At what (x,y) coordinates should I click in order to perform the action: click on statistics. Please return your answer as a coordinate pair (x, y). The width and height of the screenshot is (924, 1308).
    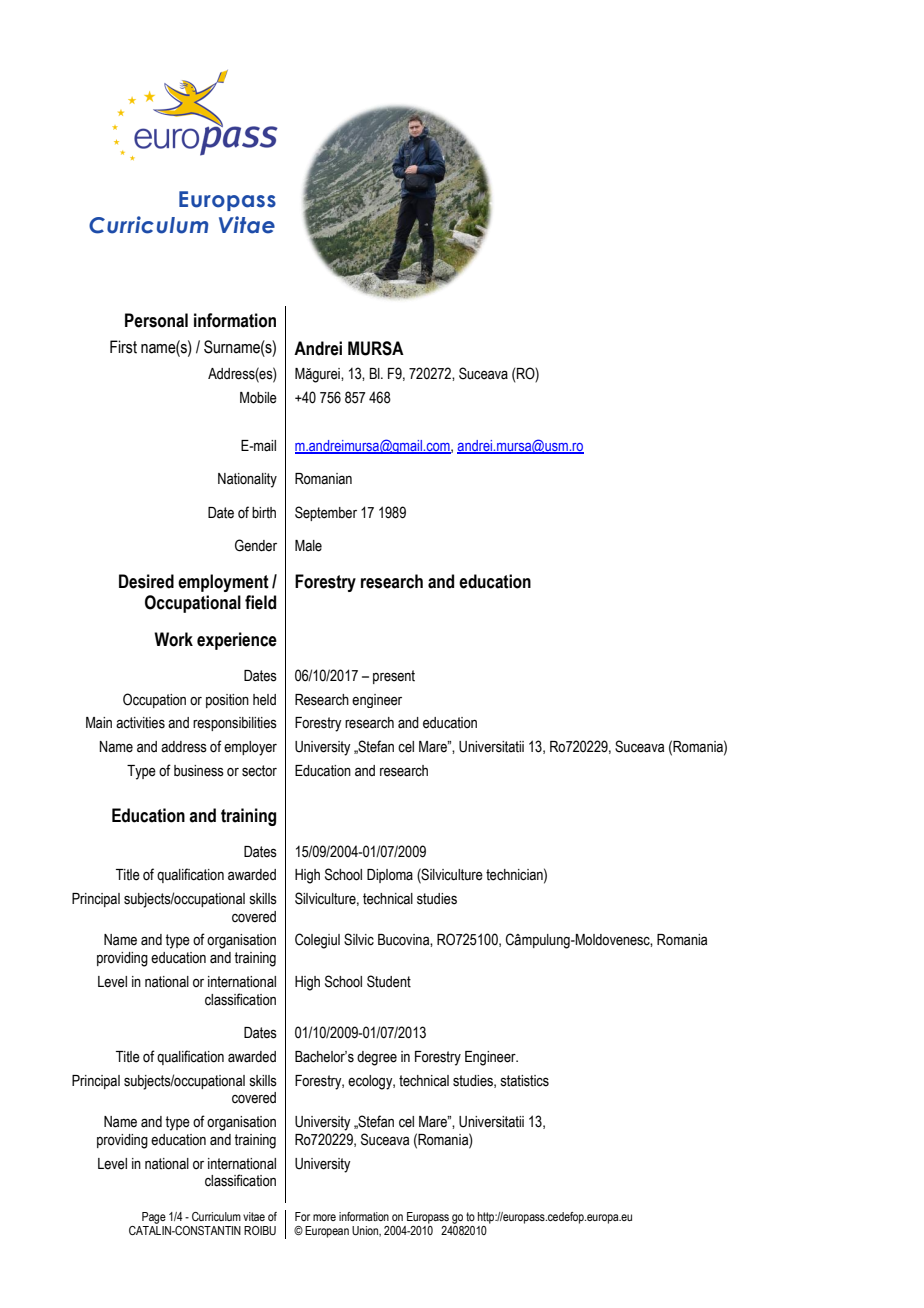
    Looking at the image, I should click on (525, 1081).
